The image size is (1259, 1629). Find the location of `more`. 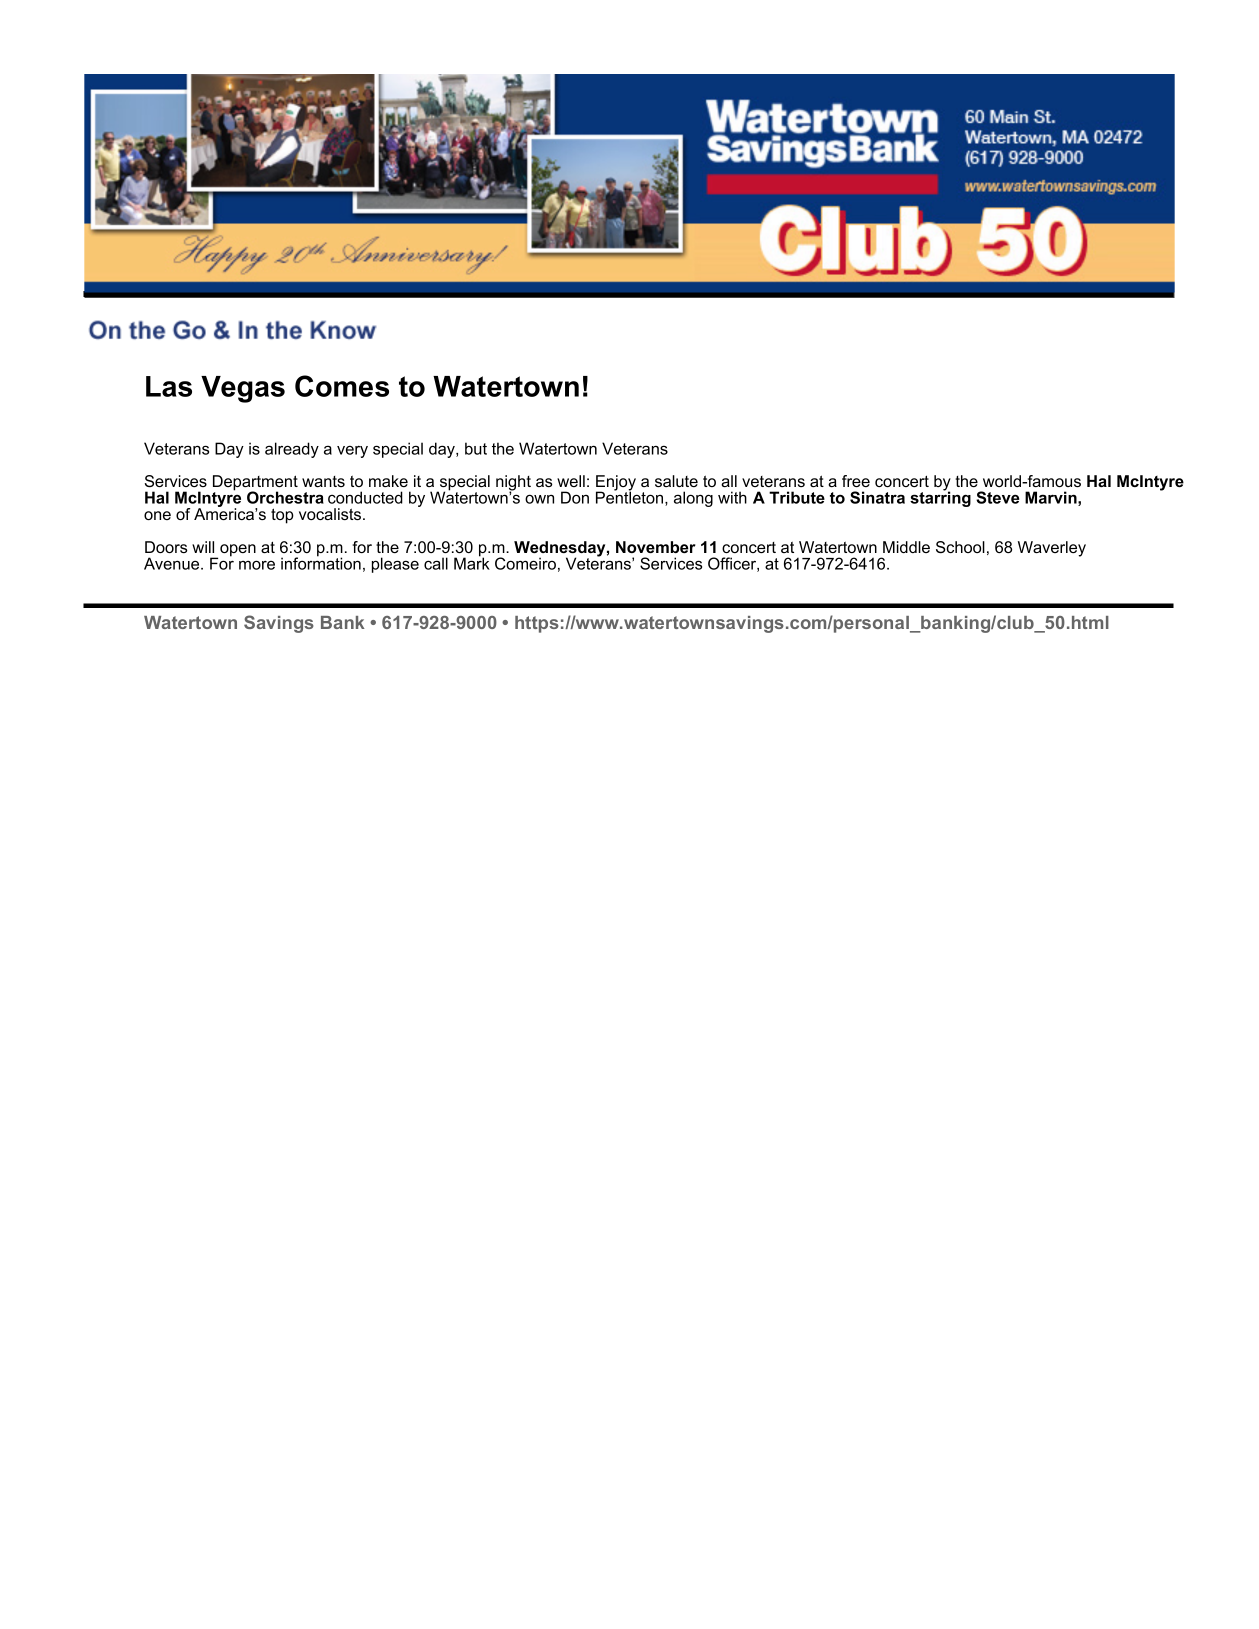

more is located at coordinates (257, 565).
